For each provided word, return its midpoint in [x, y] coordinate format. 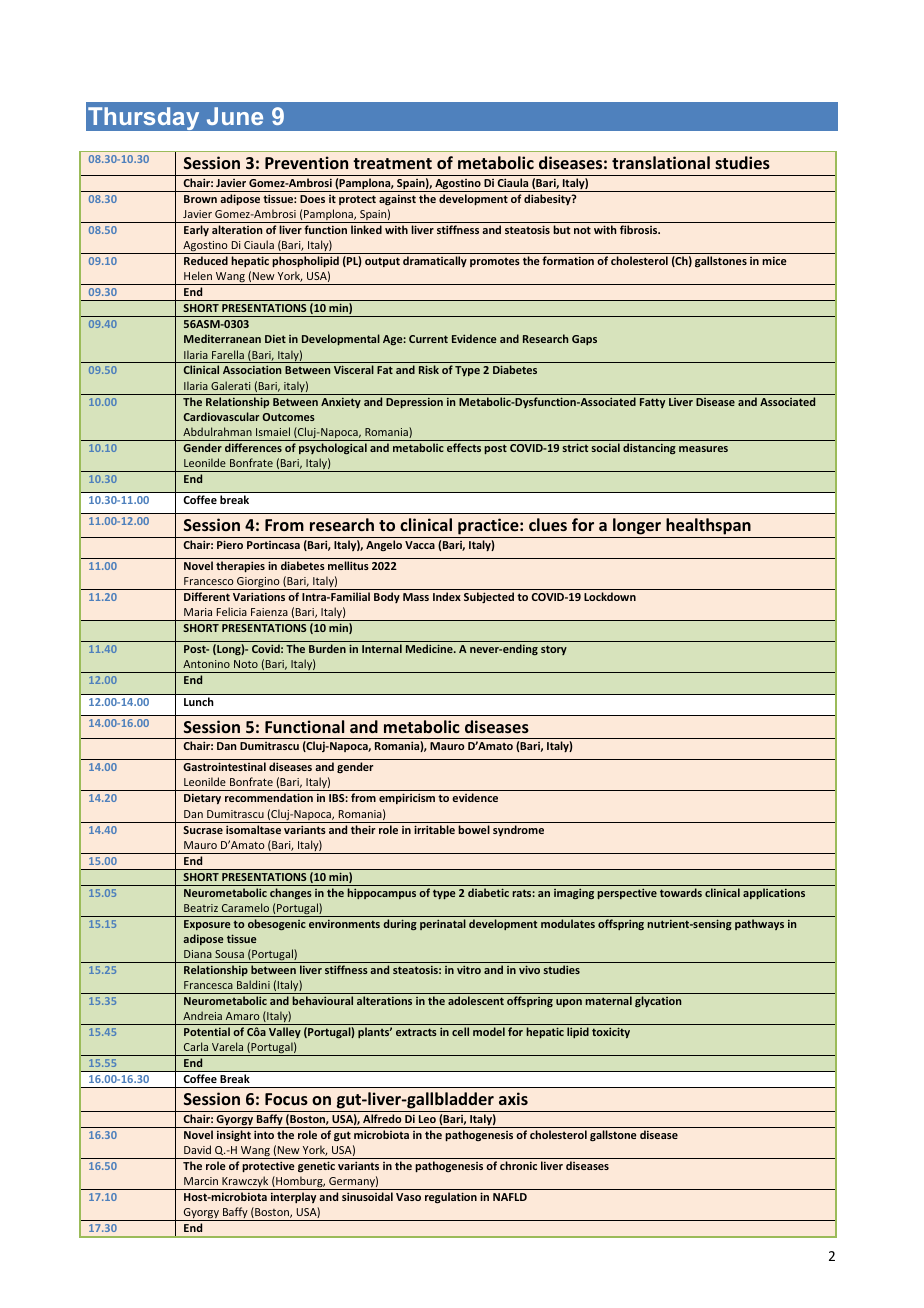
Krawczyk [245, 1183]
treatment [392, 163]
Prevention [306, 162]
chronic [518, 1165]
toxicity [611, 1032]
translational [661, 162]
